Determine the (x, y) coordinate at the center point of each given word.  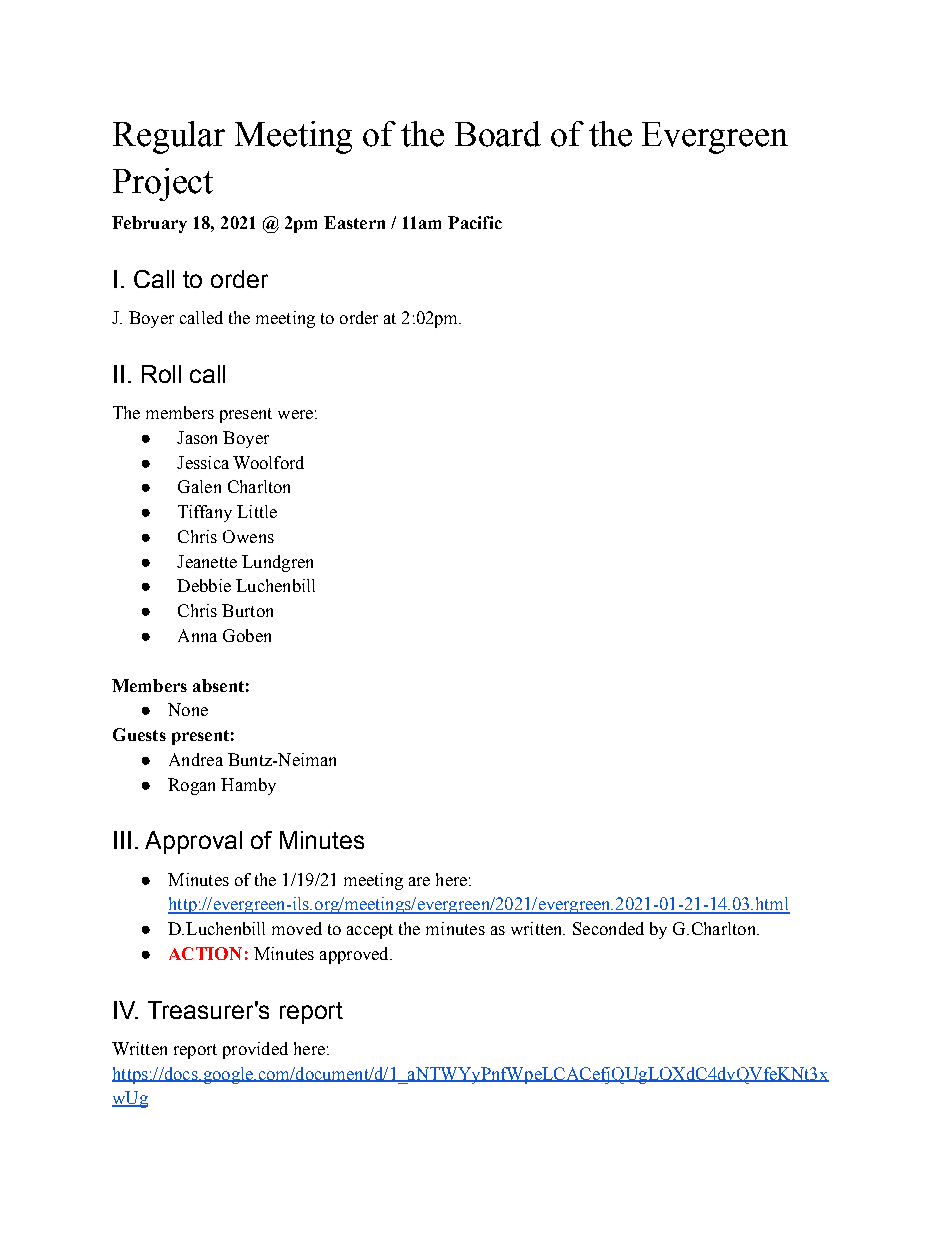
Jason (197, 437)
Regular (169, 137)
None (188, 709)
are (419, 881)
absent (218, 685)
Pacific (475, 222)
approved (355, 955)
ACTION (205, 953)
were (295, 414)
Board (498, 134)
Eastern (354, 222)
